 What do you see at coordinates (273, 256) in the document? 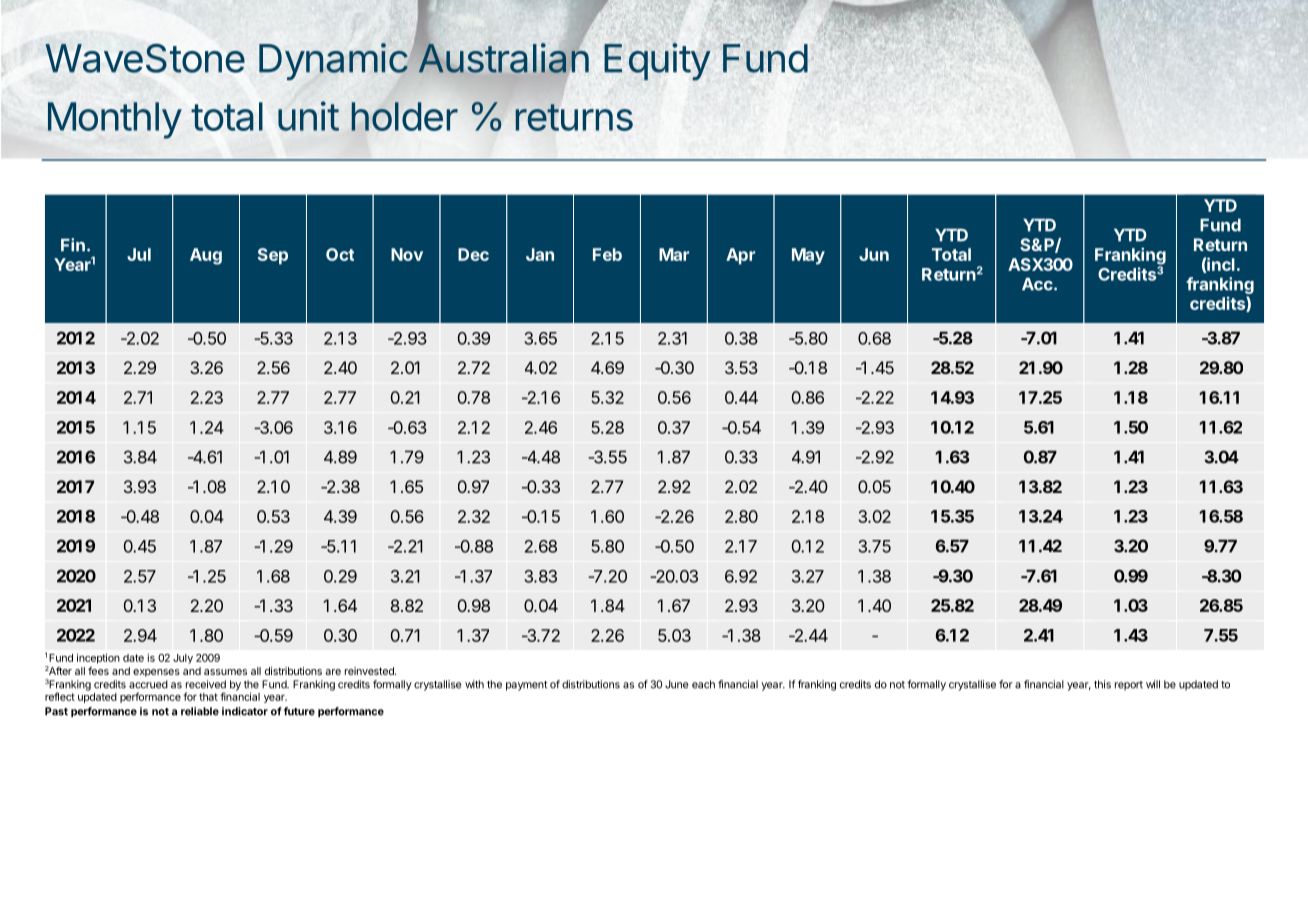
I see `Sep` at bounding box center [273, 256].
